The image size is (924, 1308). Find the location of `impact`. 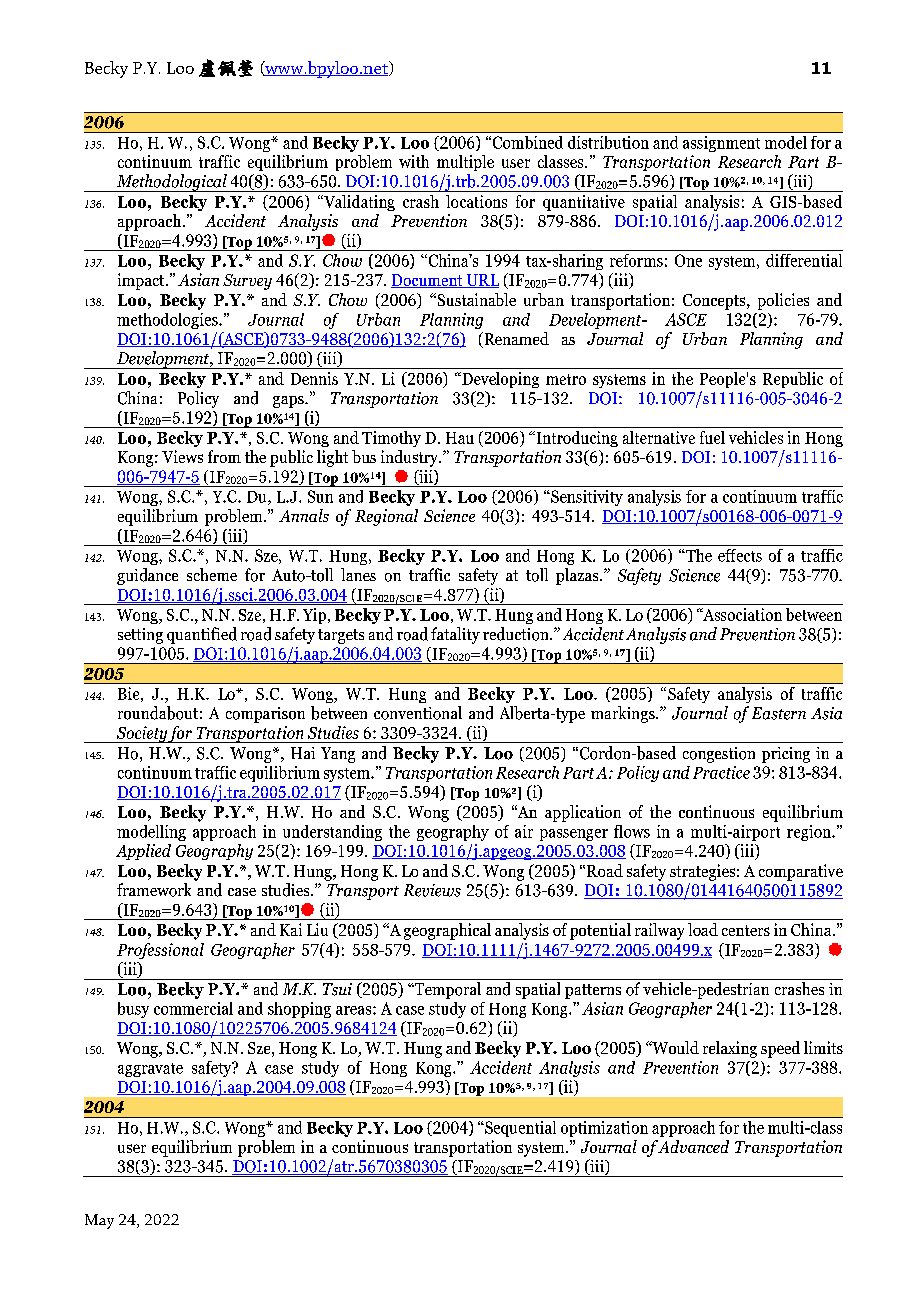

impact is located at coordinates (142, 281).
